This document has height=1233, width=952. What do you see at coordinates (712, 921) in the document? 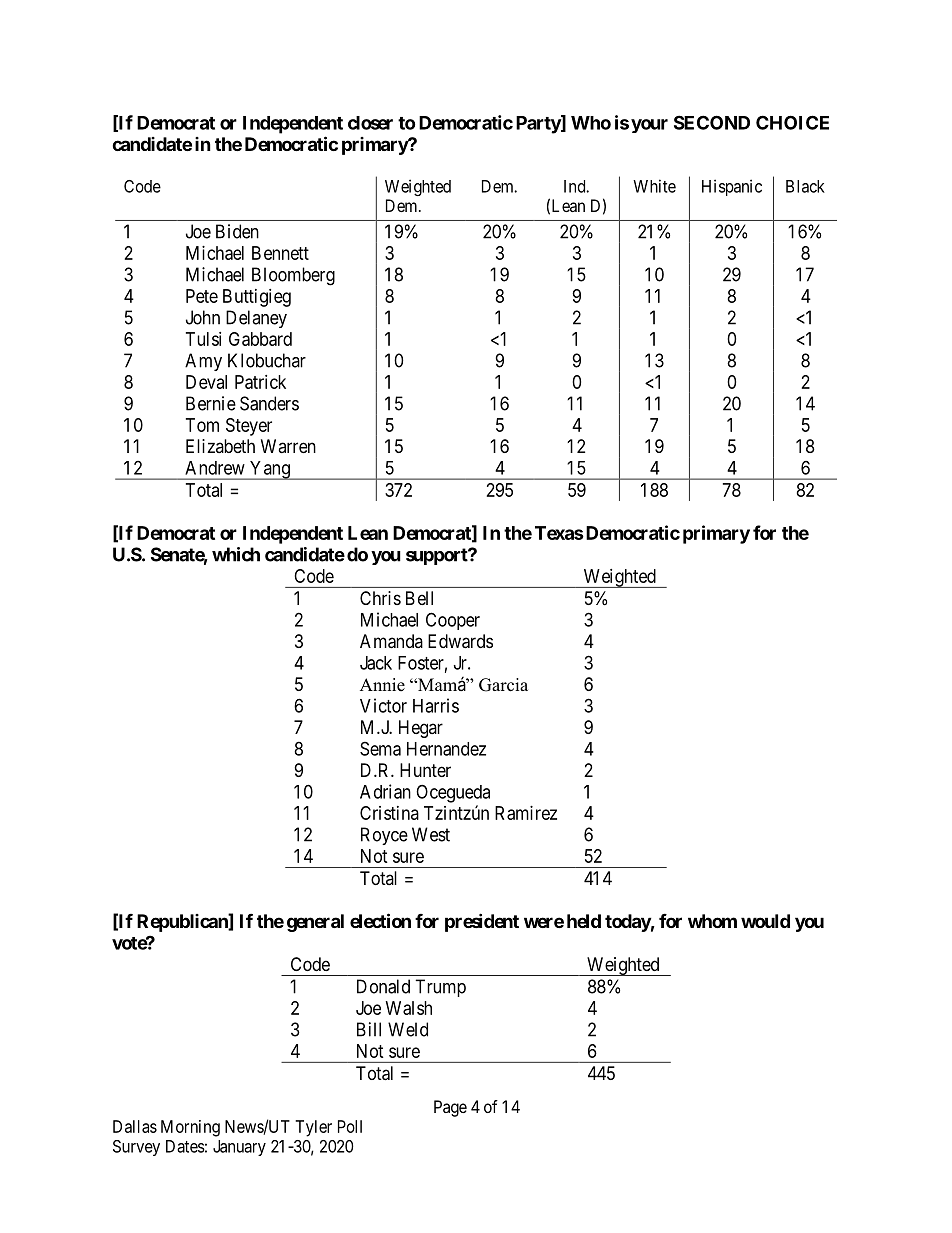
I see `whom` at bounding box center [712, 921].
